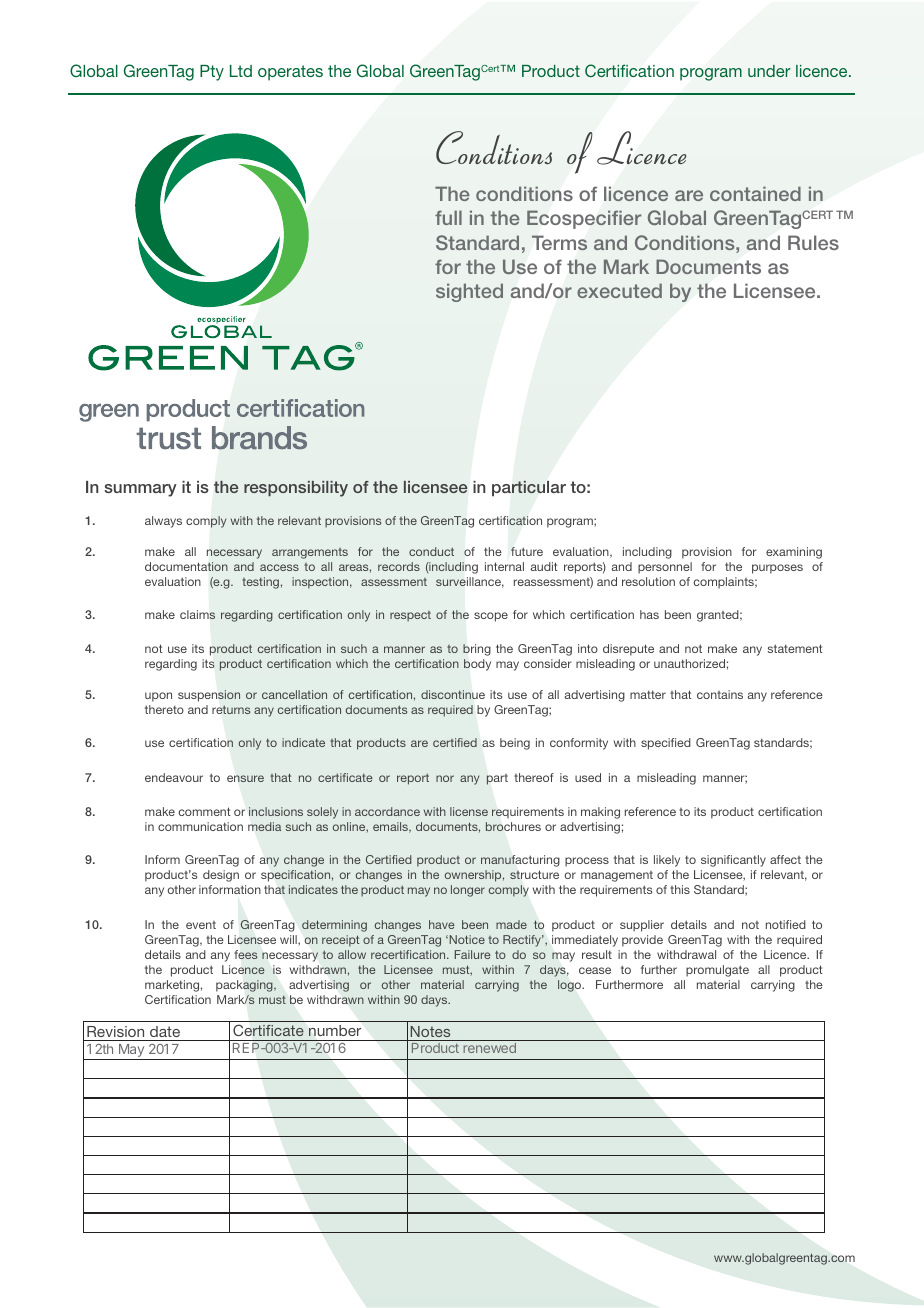 The image size is (924, 1308). I want to click on under, so click(769, 71).
